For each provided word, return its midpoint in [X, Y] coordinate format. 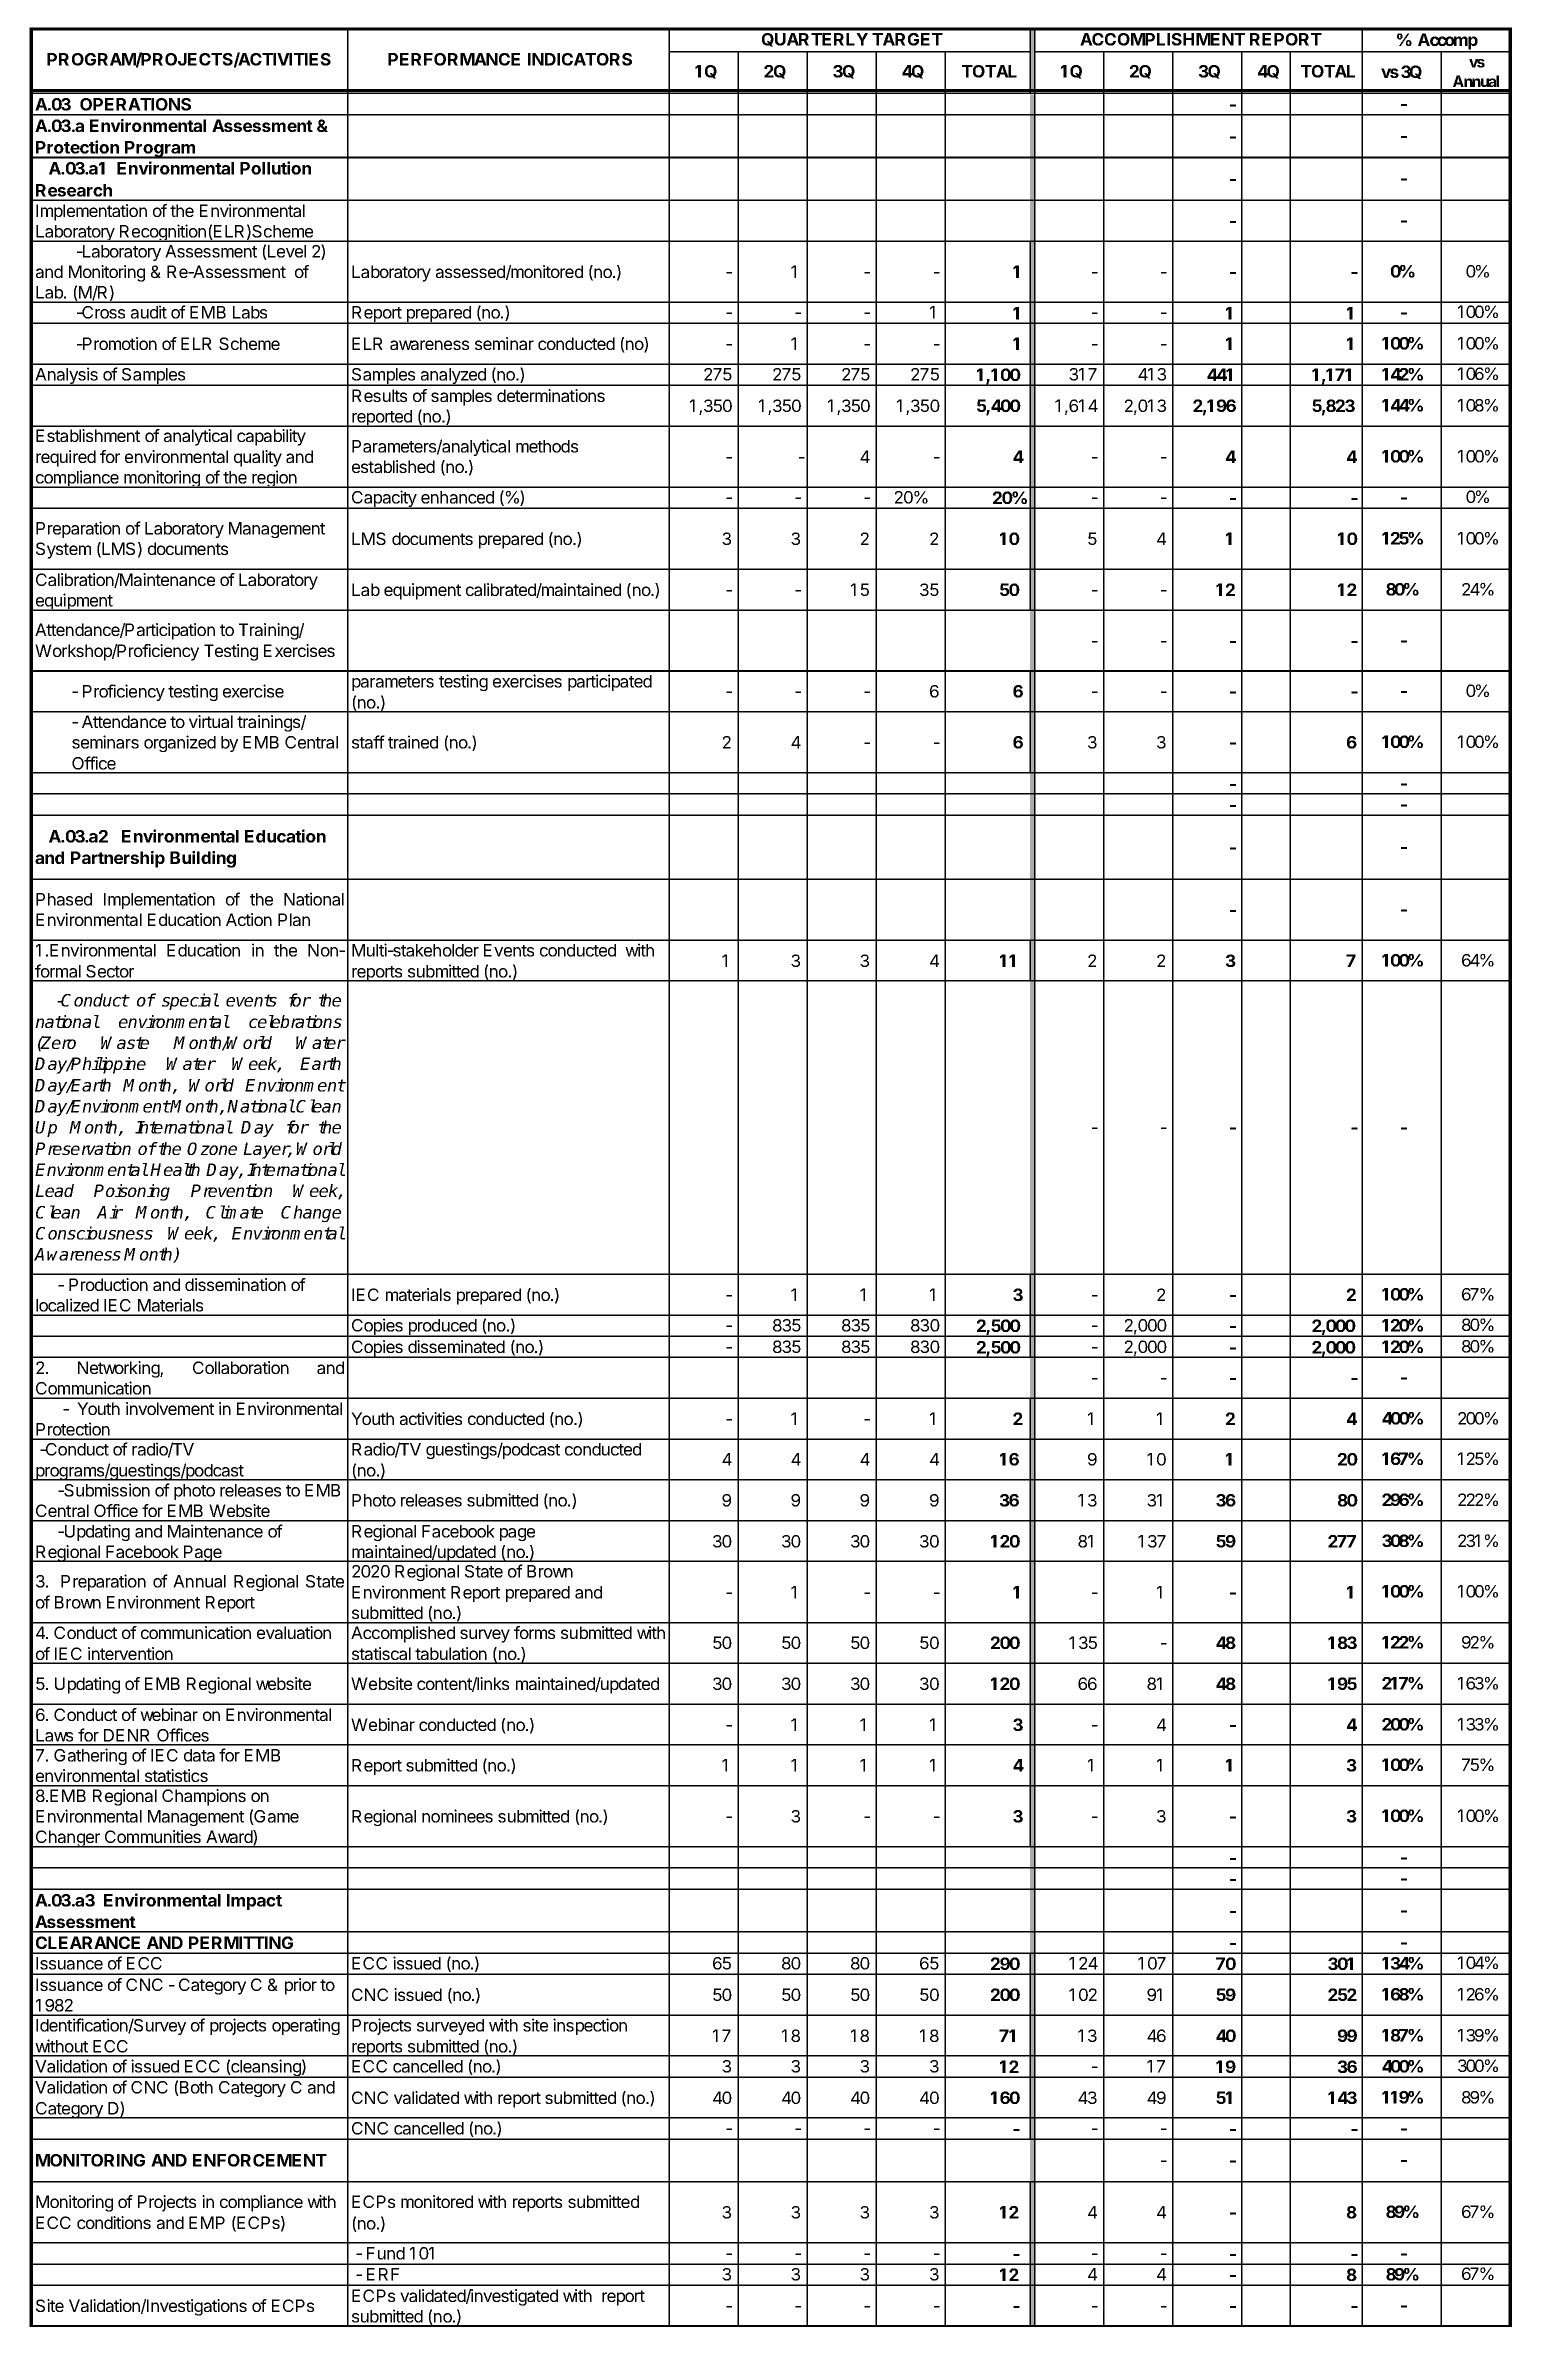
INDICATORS [580, 59]
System [63, 550]
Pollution [275, 168]
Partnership [118, 859]
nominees [457, 1816]
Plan [294, 919]
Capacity [384, 499]
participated [610, 682]
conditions [114, 2222]
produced [442, 1328]
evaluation [294, 1632]
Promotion [119, 343]
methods [547, 446]
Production [108, 1284]
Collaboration [241, 1367]
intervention [130, 1655]
